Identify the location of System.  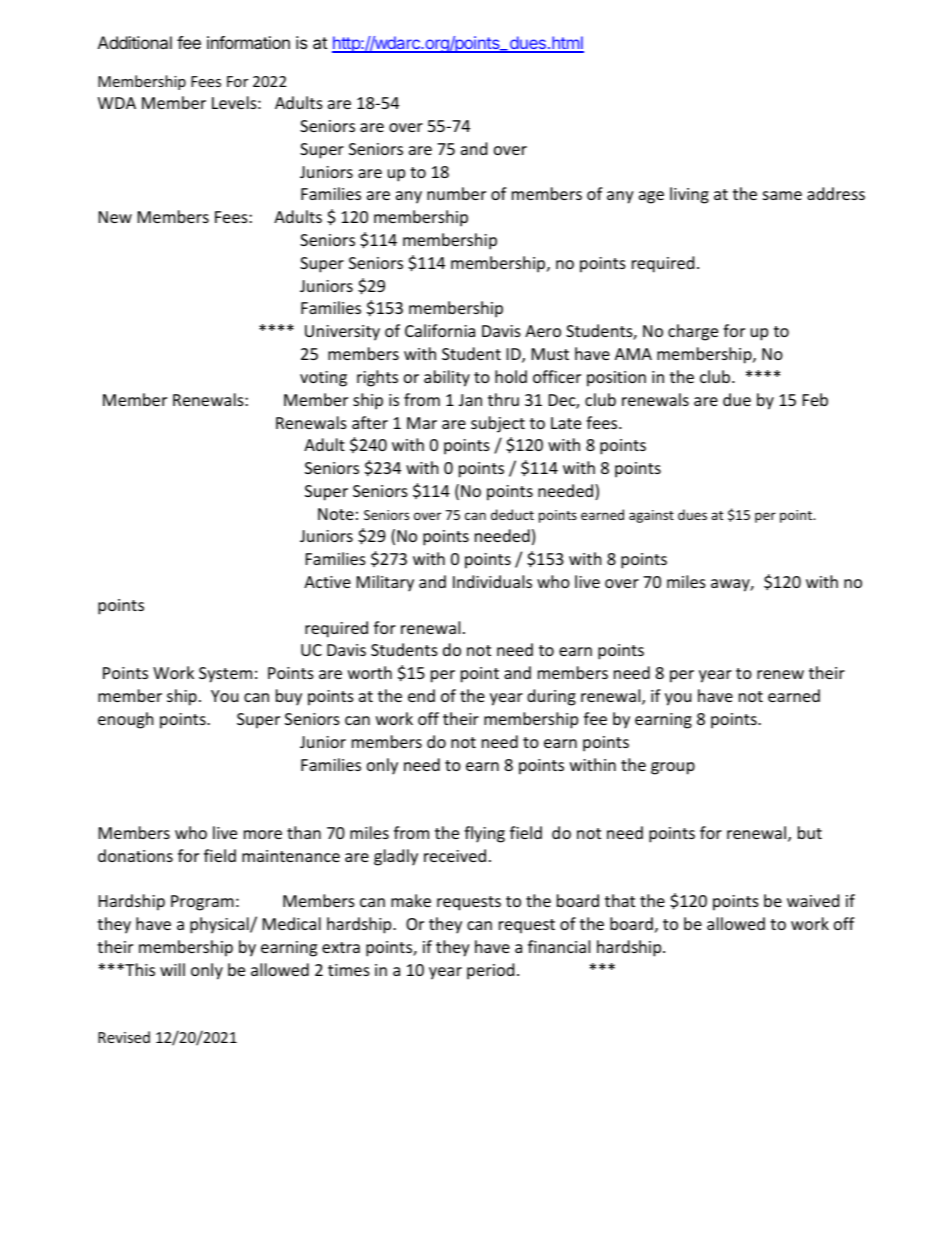
(225, 675).
